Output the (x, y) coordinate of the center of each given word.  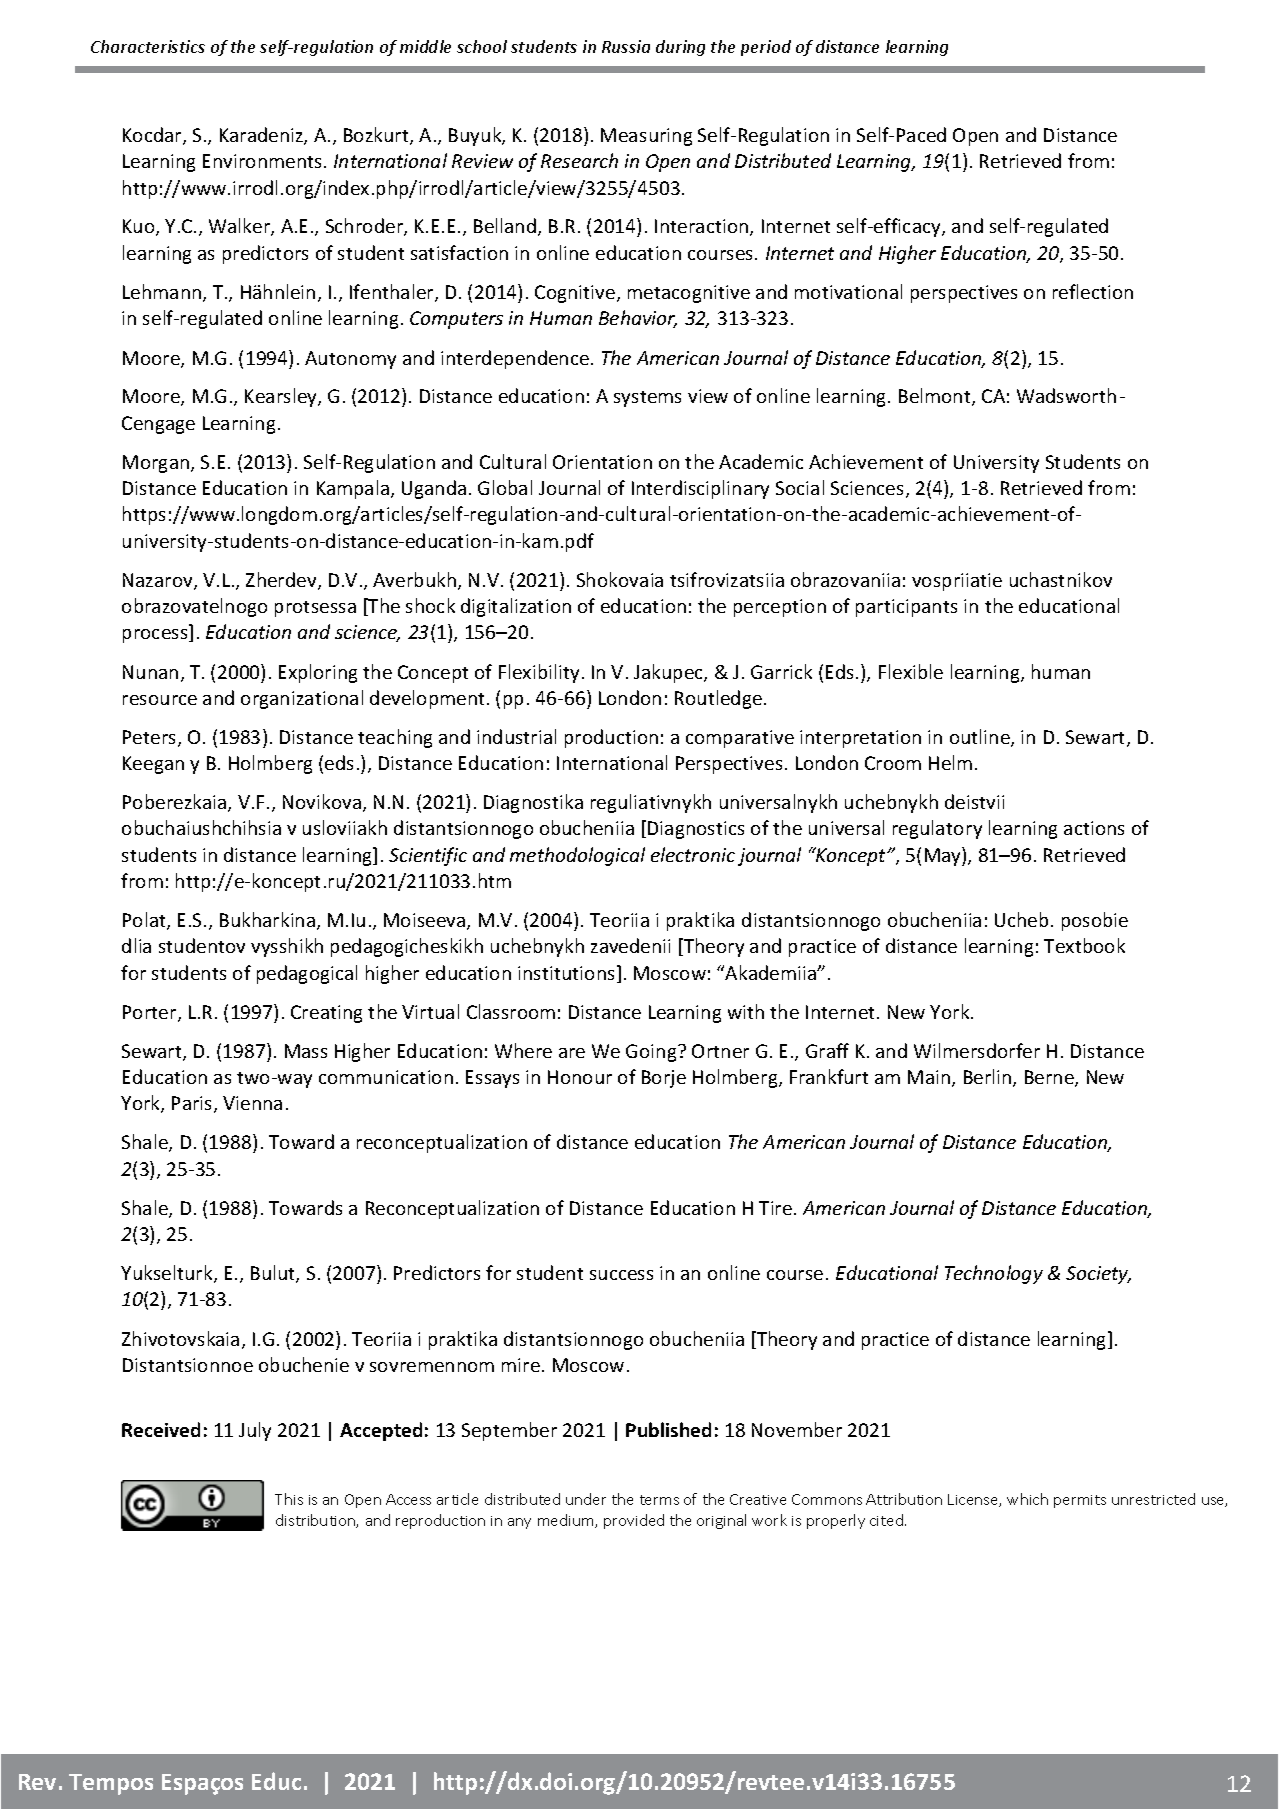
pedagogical (307, 974)
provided (634, 1521)
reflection (1093, 291)
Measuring (646, 137)
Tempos (111, 1784)
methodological (577, 856)
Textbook (1084, 945)
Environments (264, 161)
